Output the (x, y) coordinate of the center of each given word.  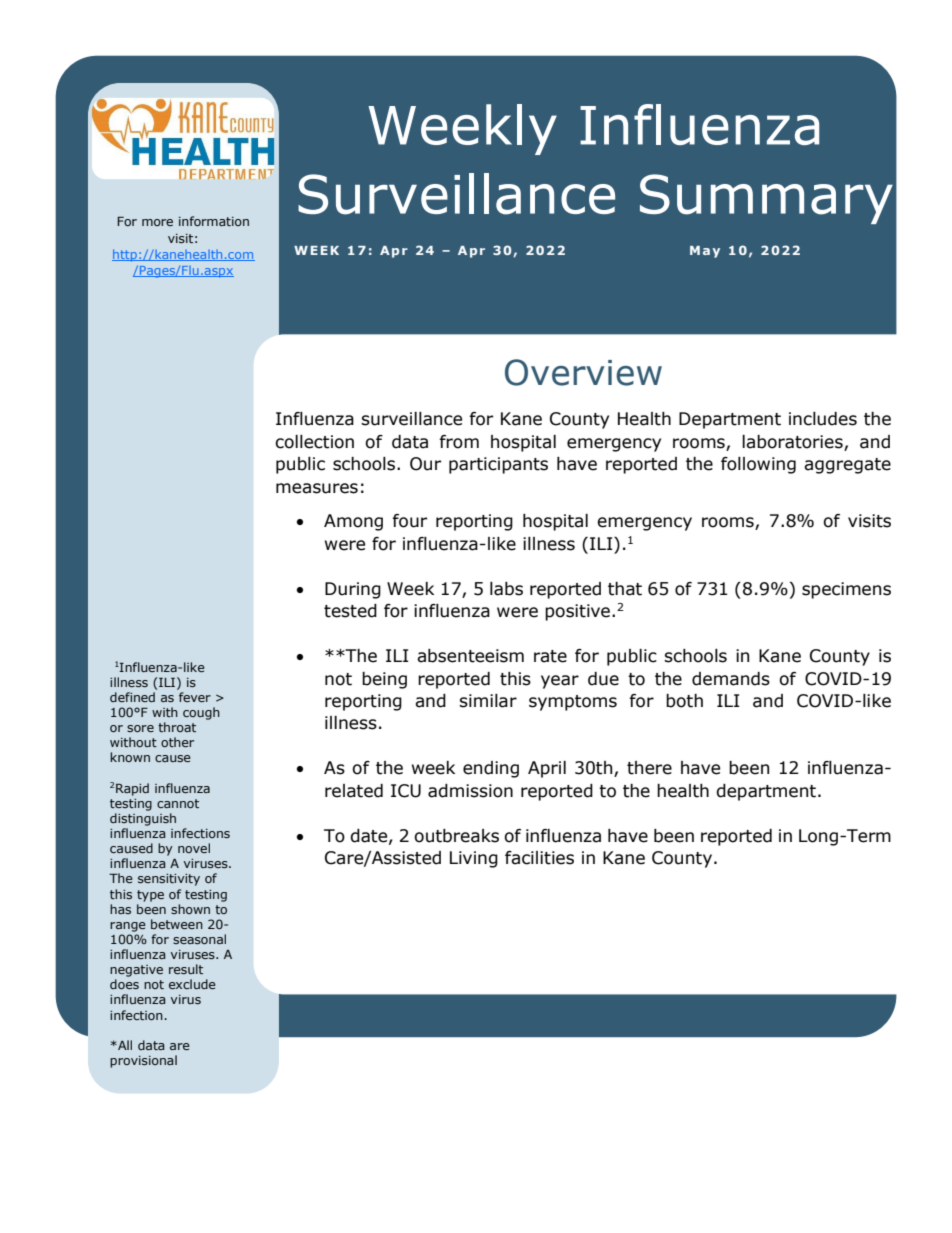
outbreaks (456, 836)
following (758, 465)
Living (474, 859)
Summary (766, 199)
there (649, 768)
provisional (143, 1061)
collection (314, 442)
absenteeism (470, 656)
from (459, 442)
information (214, 221)
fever (195, 697)
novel (194, 848)
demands (731, 679)
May (705, 252)
